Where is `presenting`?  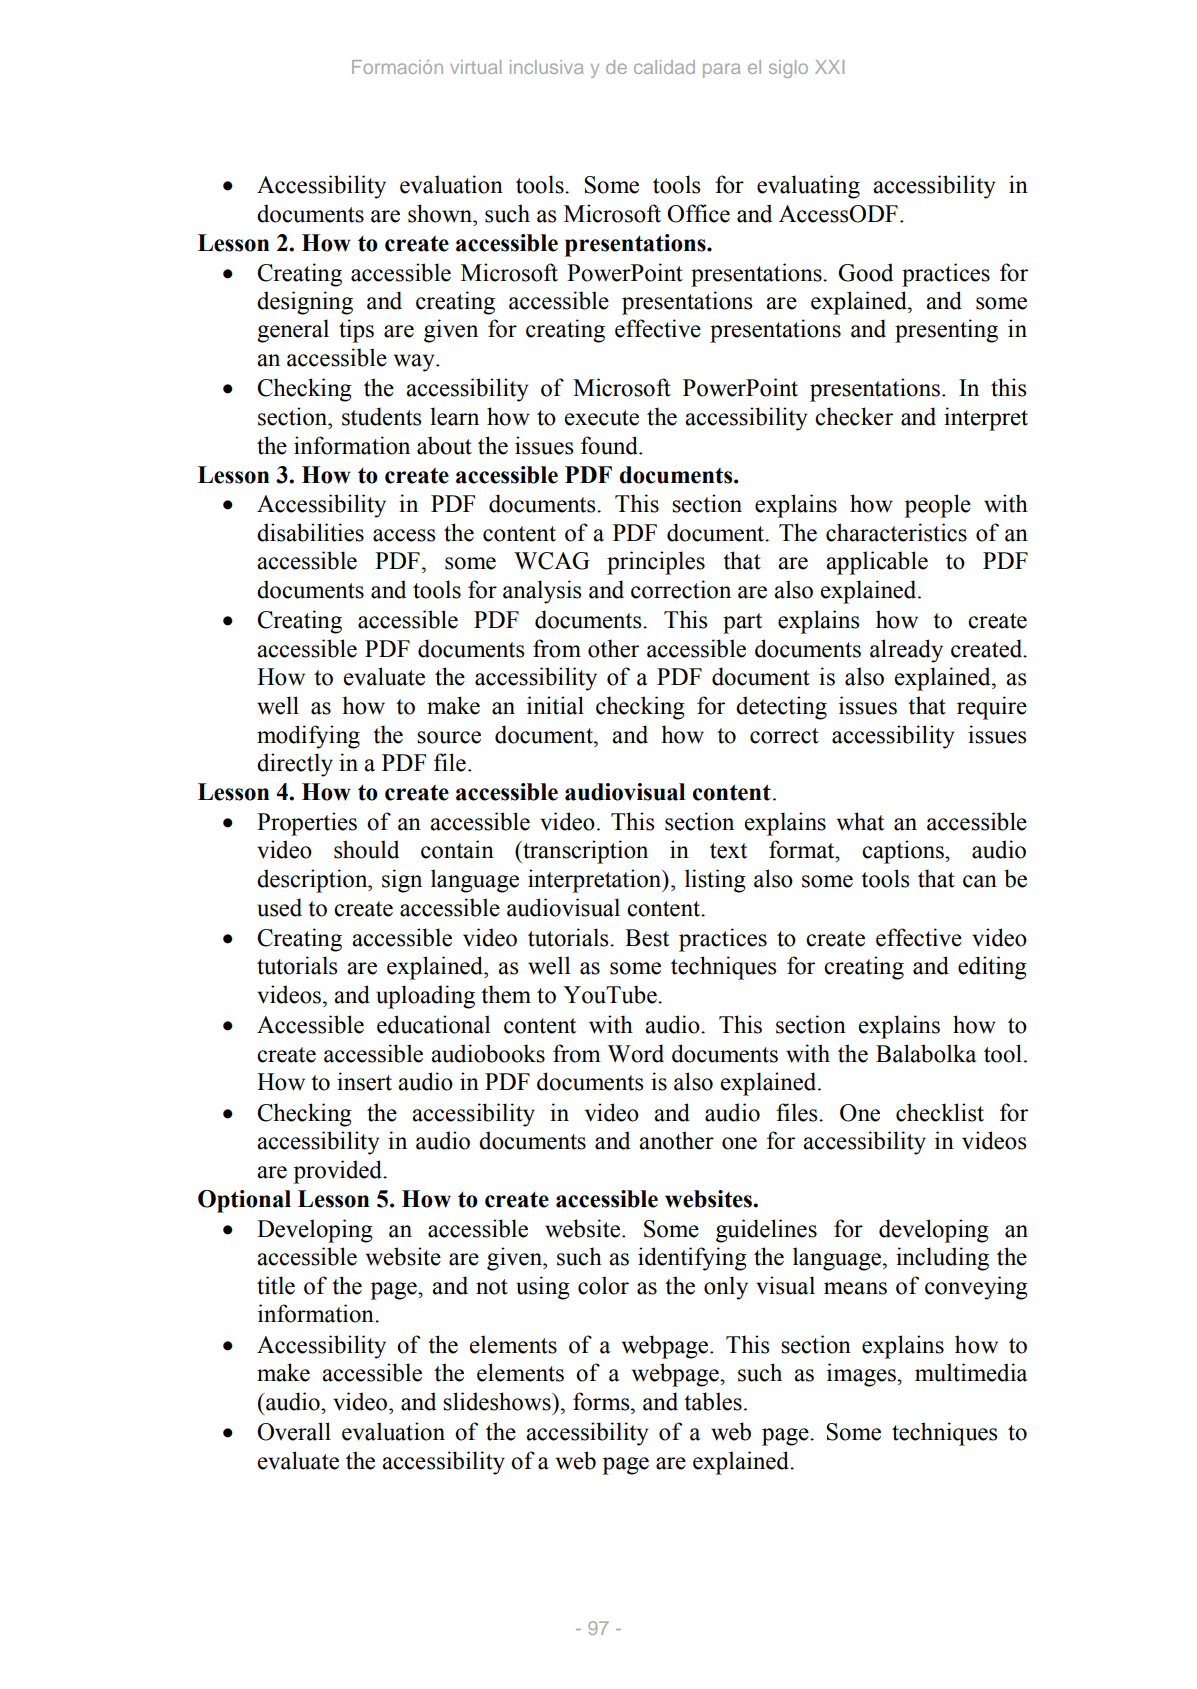 presenting is located at coordinates (946, 331).
